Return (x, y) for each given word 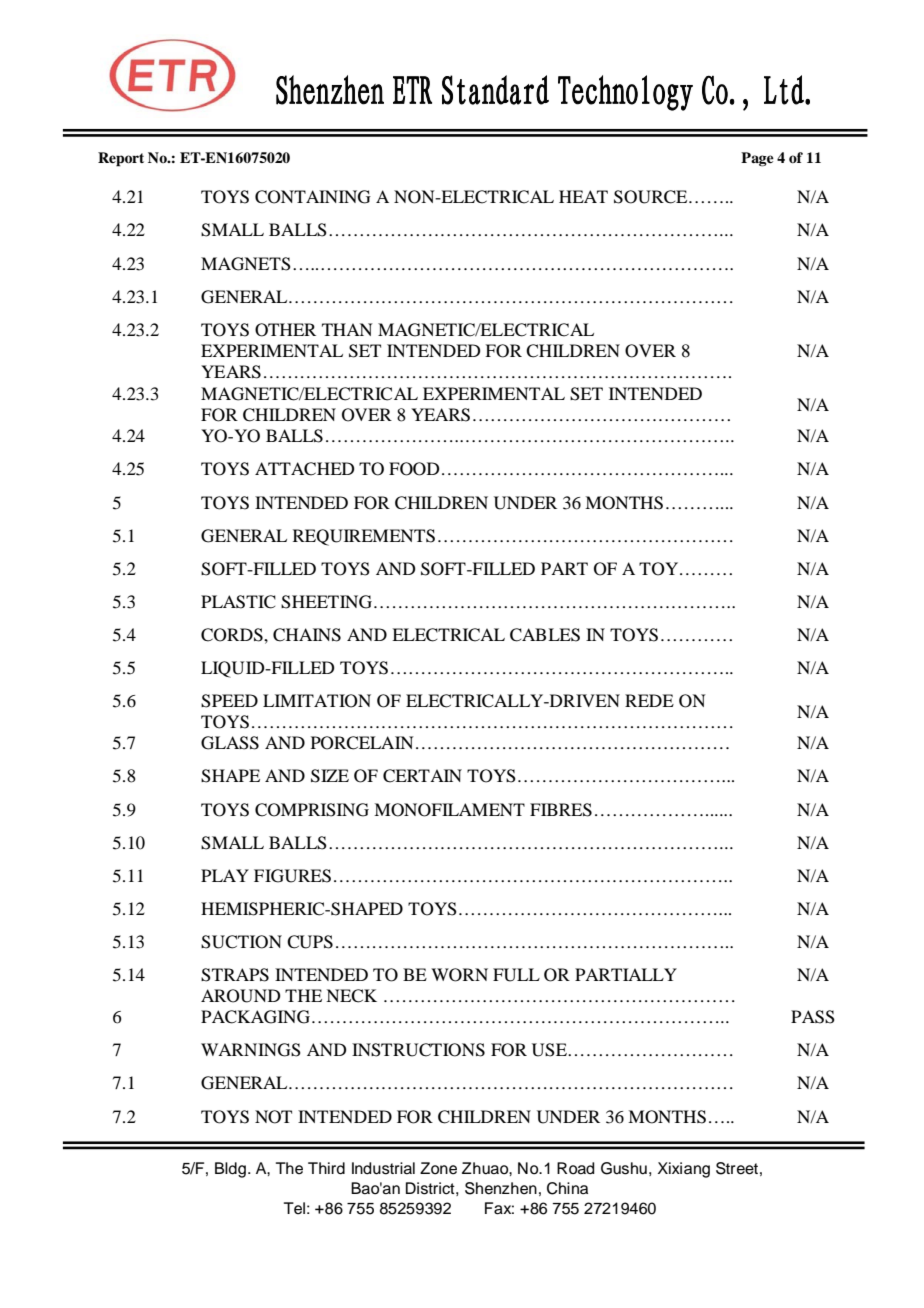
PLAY (225, 875)
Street (737, 1168)
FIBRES (561, 810)
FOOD (414, 469)
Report (121, 159)
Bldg (230, 1170)
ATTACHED (304, 469)
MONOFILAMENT (449, 810)
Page (757, 159)
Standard (495, 90)
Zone (438, 1168)
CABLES (545, 635)
